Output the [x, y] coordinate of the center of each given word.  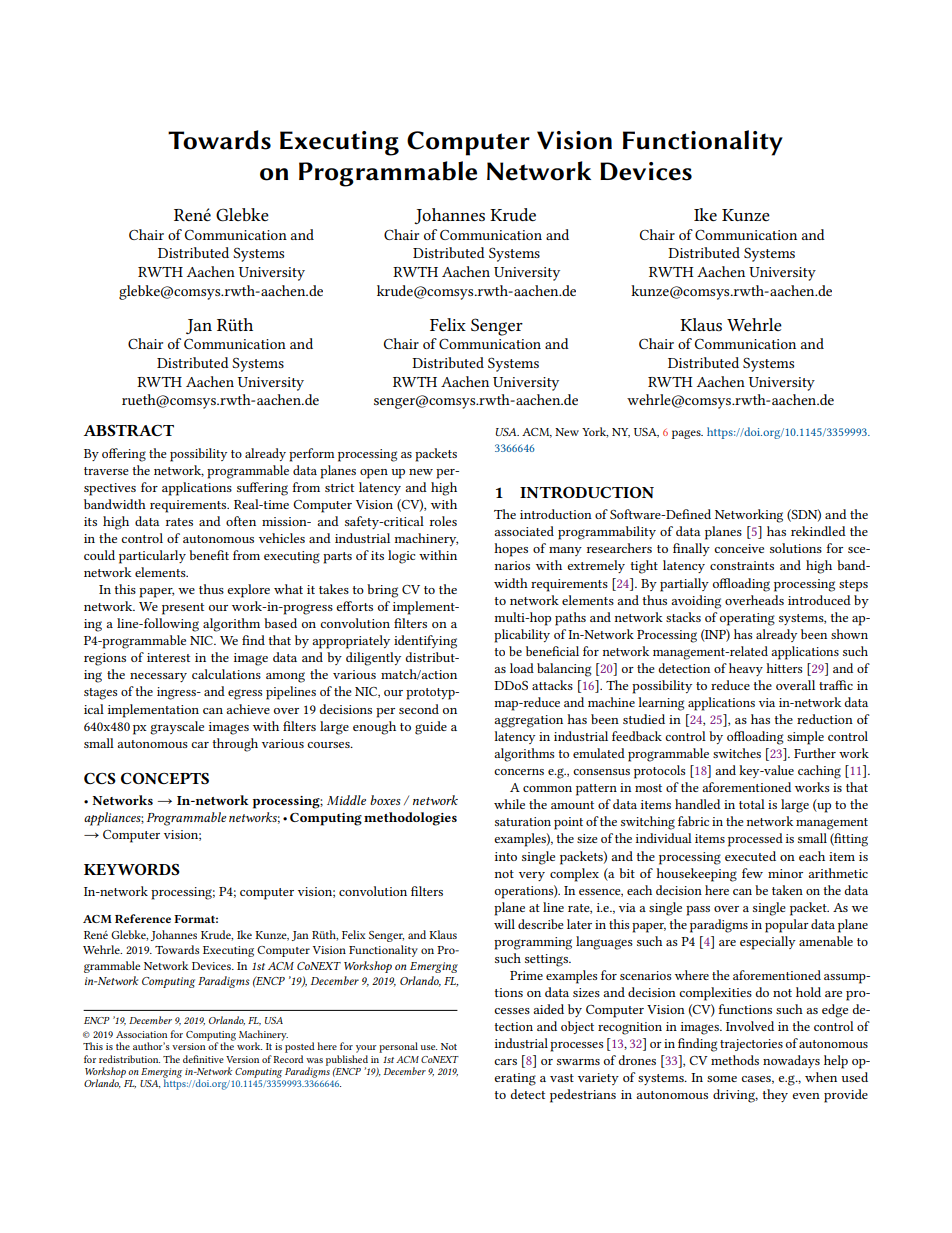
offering [124, 455]
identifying [425, 642]
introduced [819, 600]
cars [505, 1062]
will [504, 924]
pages [687, 434]
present [183, 609]
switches [737, 753]
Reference [143, 918]
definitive [203, 1059]
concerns [519, 772]
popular [787, 926]
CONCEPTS [165, 778]
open [374, 474]
